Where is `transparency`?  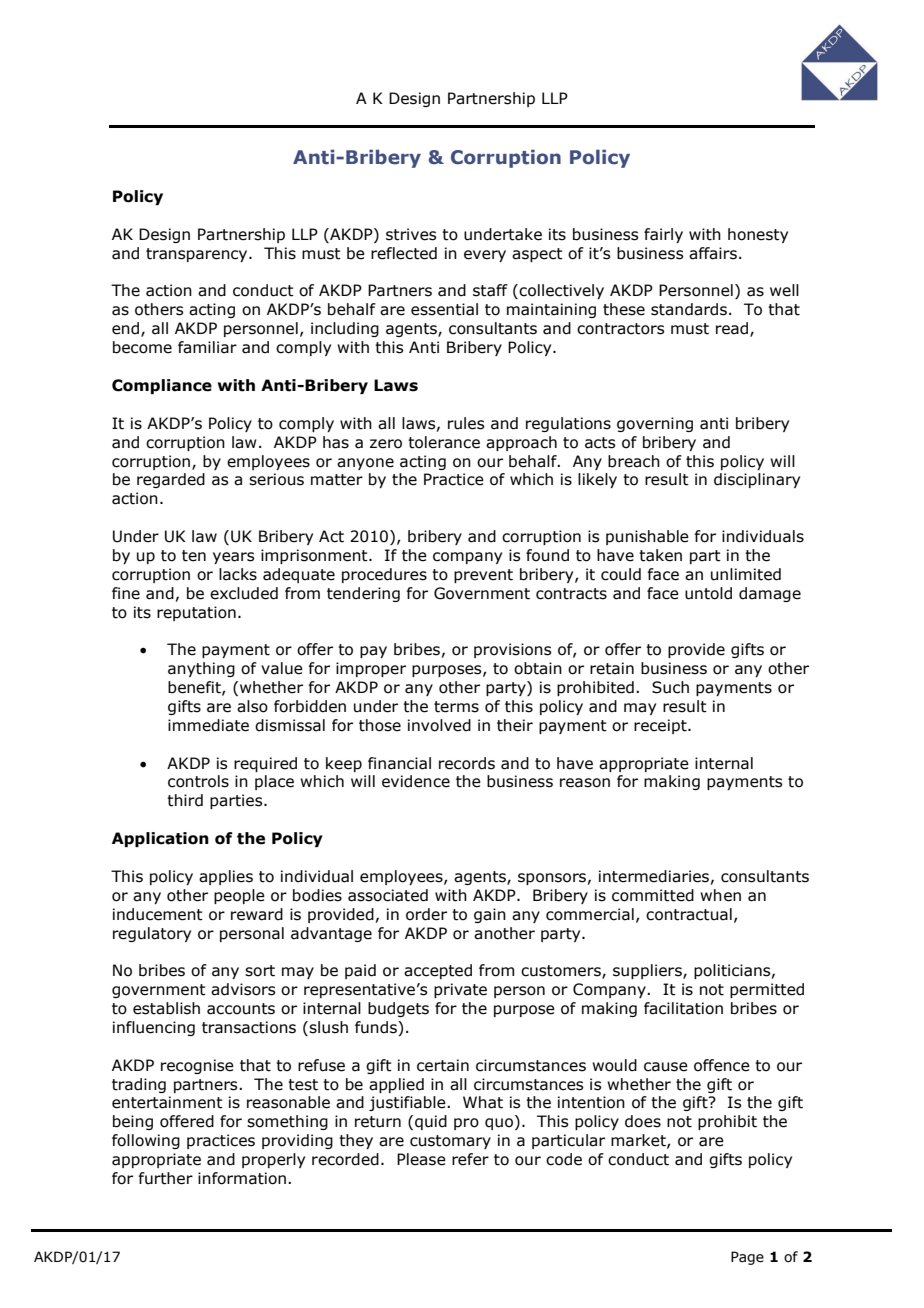
transparency is located at coordinates (198, 255).
